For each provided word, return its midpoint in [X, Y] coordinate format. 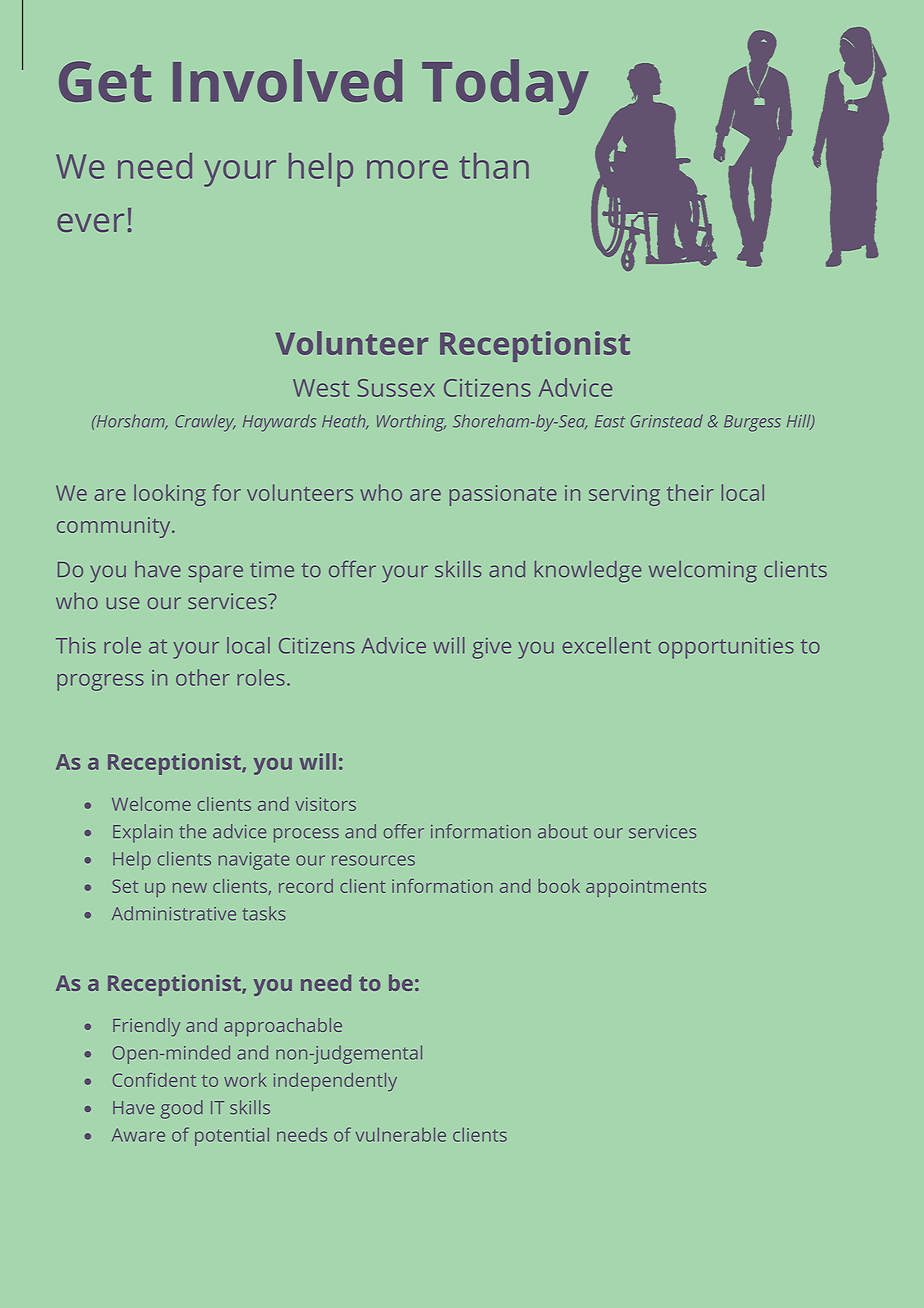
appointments [646, 888]
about [563, 831]
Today [505, 87]
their [690, 492]
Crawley [205, 423]
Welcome [151, 804]
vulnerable [401, 1134]
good [182, 1109]
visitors [325, 804]
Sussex [396, 388]
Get [105, 81]
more [407, 169]
